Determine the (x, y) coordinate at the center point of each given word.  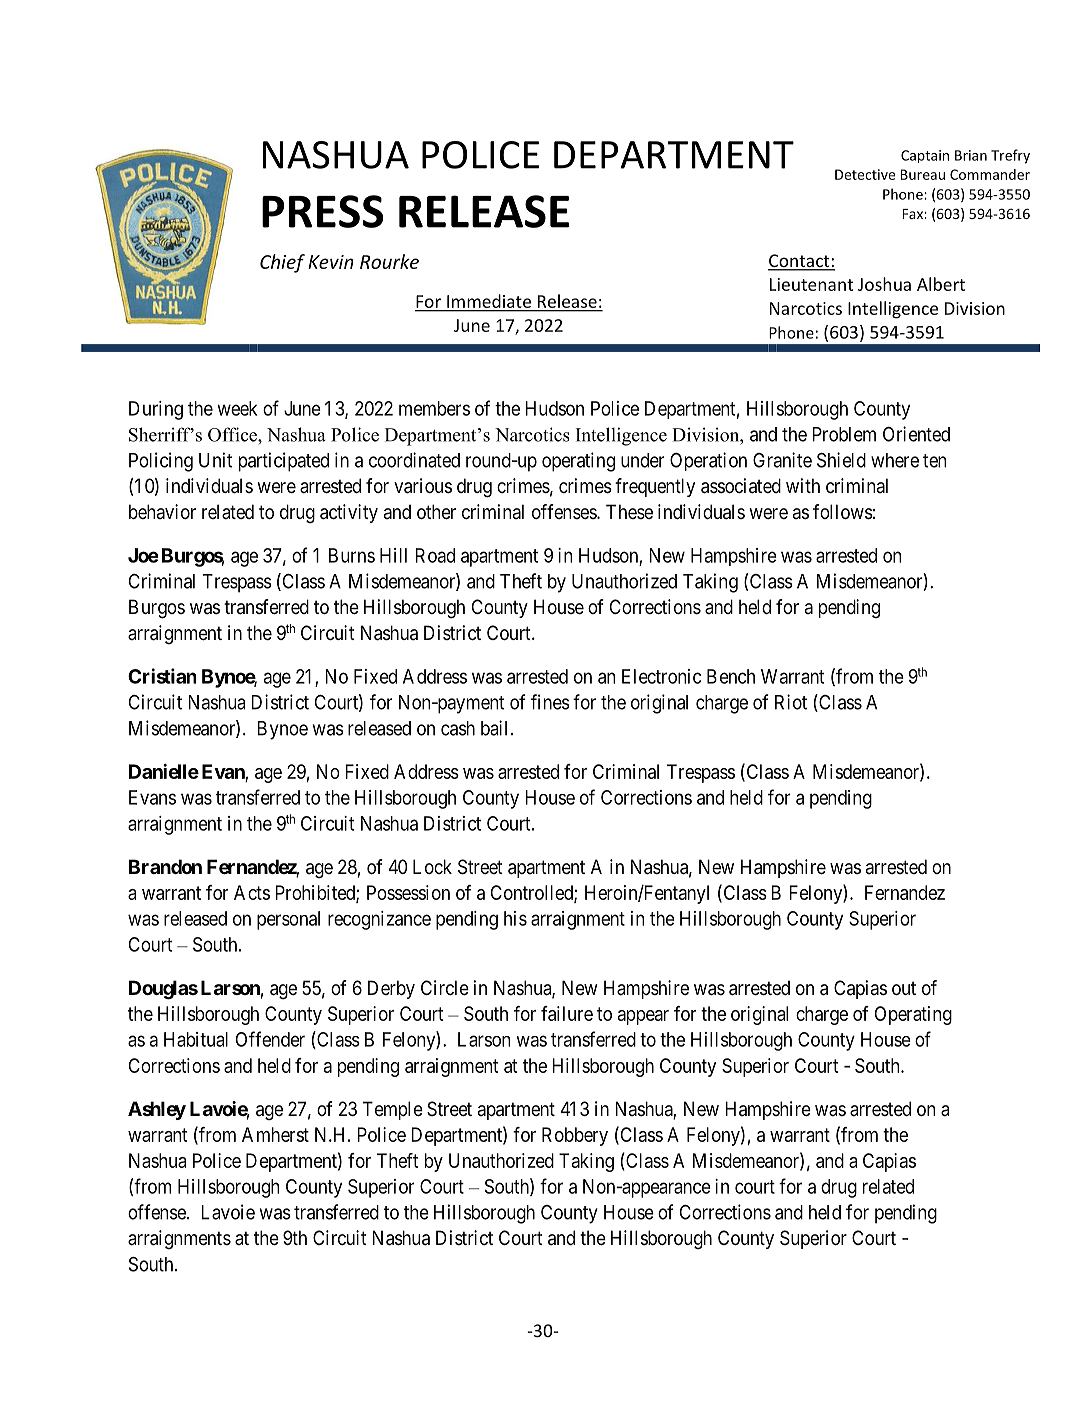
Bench (731, 676)
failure (567, 1013)
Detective (865, 174)
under (642, 460)
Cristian (162, 676)
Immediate (489, 301)
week (237, 408)
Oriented (916, 434)
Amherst (275, 1134)
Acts (252, 892)
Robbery (575, 1136)
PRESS (323, 211)
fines (550, 702)
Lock (432, 866)
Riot (791, 702)
